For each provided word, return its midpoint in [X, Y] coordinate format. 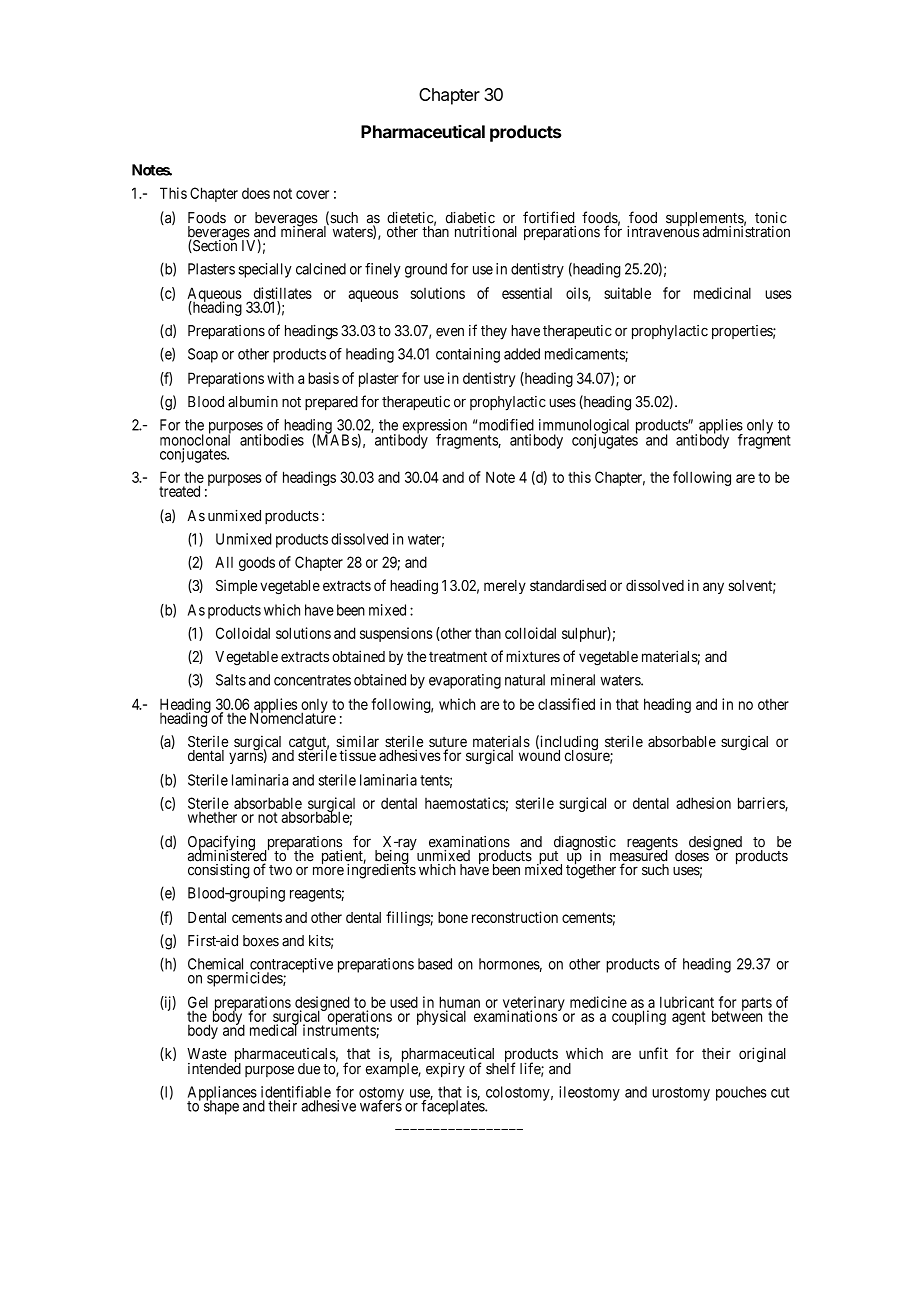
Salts [231, 680]
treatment [458, 657]
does [256, 193]
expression [435, 427]
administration [746, 231]
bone [453, 917]
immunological [584, 427]
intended [214, 1068]
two [280, 870]
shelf [500, 1068]
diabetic [470, 218]
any [713, 588]
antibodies [272, 440]
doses [692, 856]
